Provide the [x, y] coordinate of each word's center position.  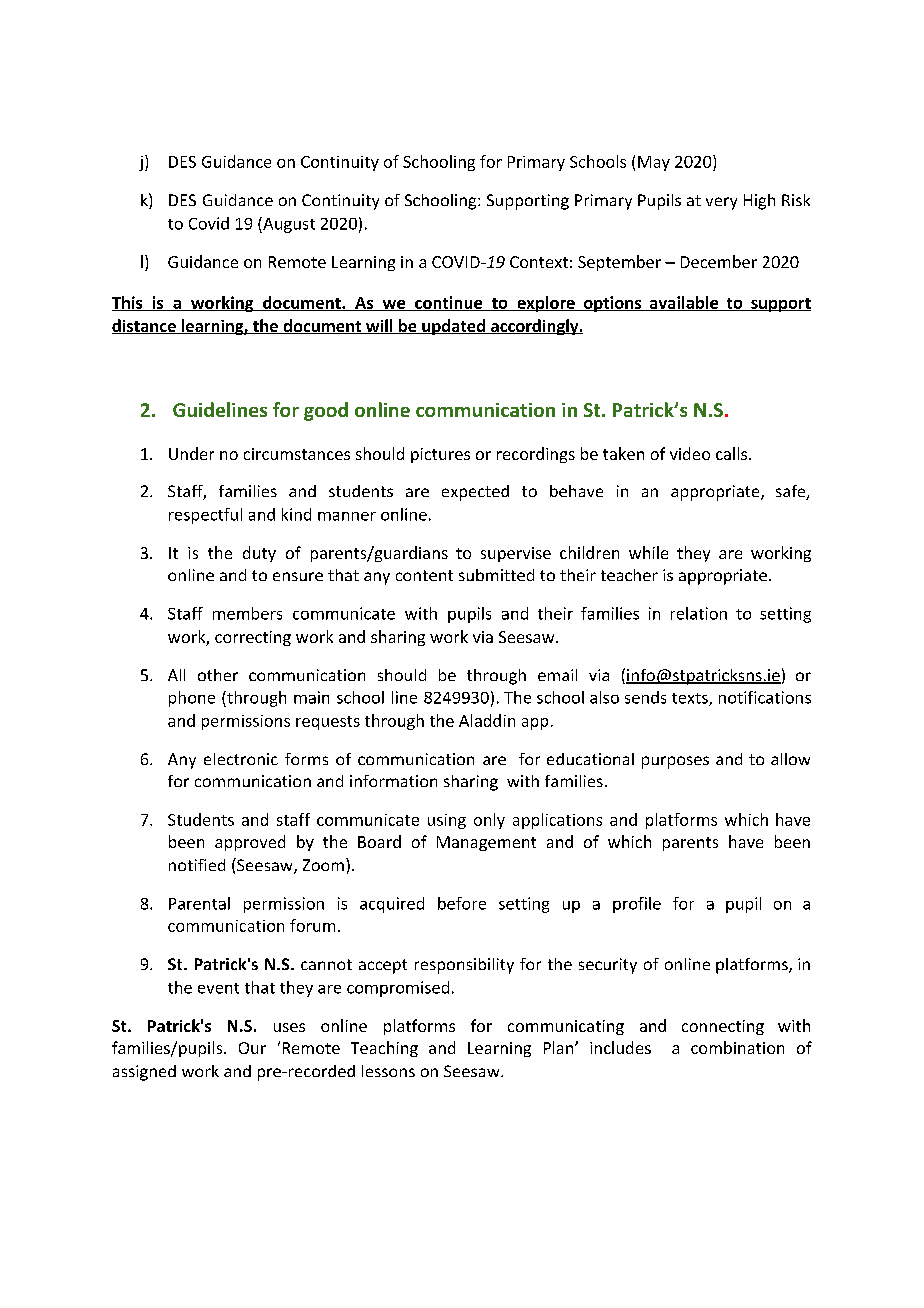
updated [453, 327]
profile [637, 905]
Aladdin [487, 720]
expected [475, 493]
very [721, 203]
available [683, 303]
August [288, 225]
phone [192, 699]
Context [539, 262]
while [648, 552]
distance [145, 326]
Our [252, 1048]
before [462, 903]
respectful [205, 516]
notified [197, 865]
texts [691, 699]
